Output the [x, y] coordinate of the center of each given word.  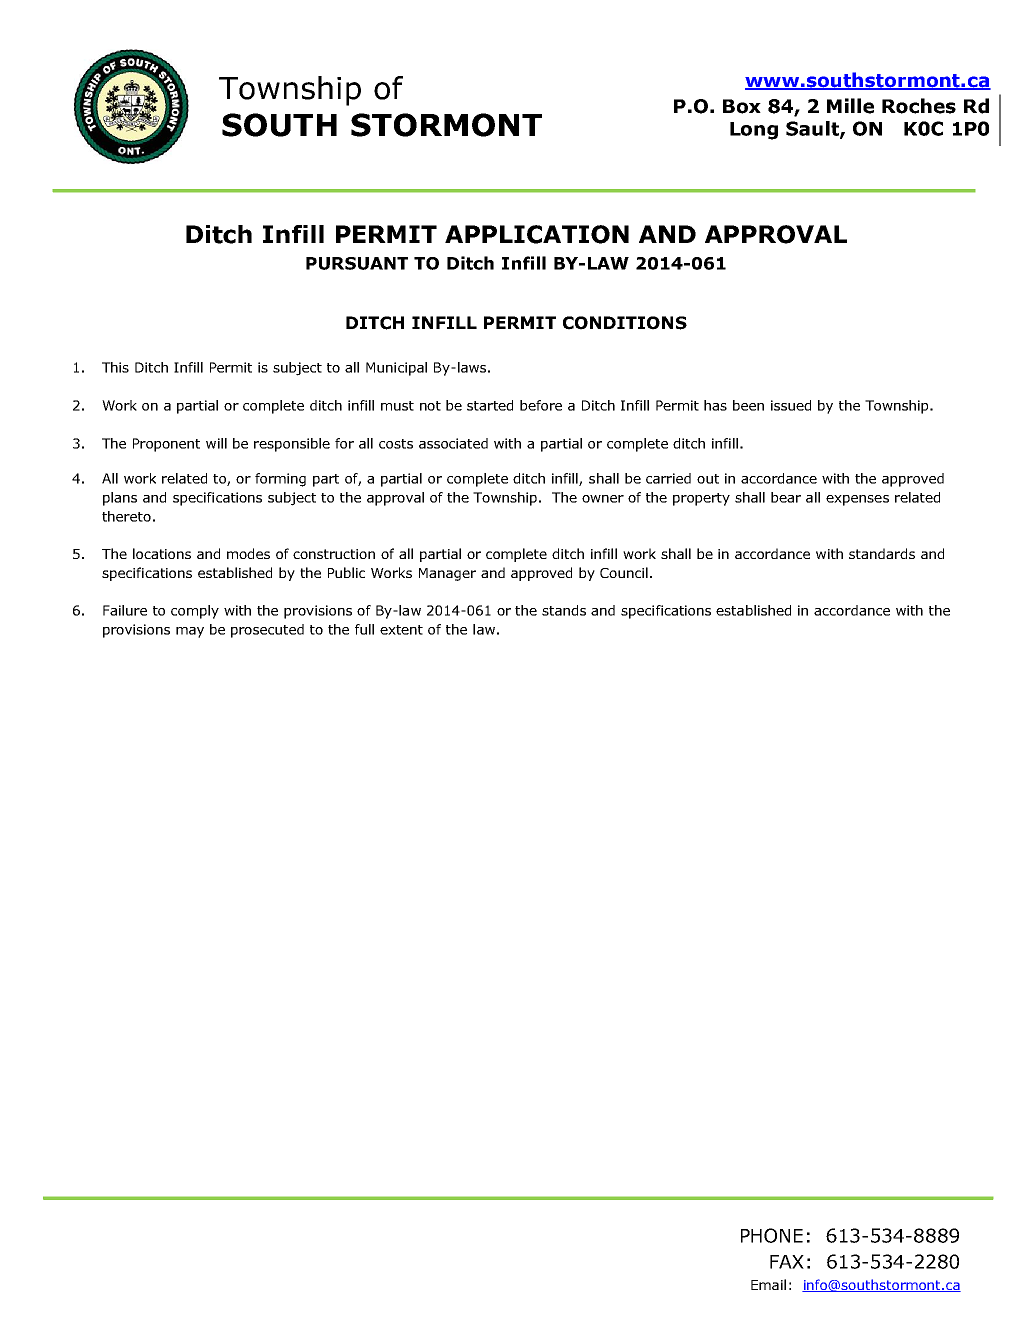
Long [754, 131]
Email [768, 1284]
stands [564, 610]
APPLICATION [537, 234]
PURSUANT [357, 263]
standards [882, 553]
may [190, 632]
